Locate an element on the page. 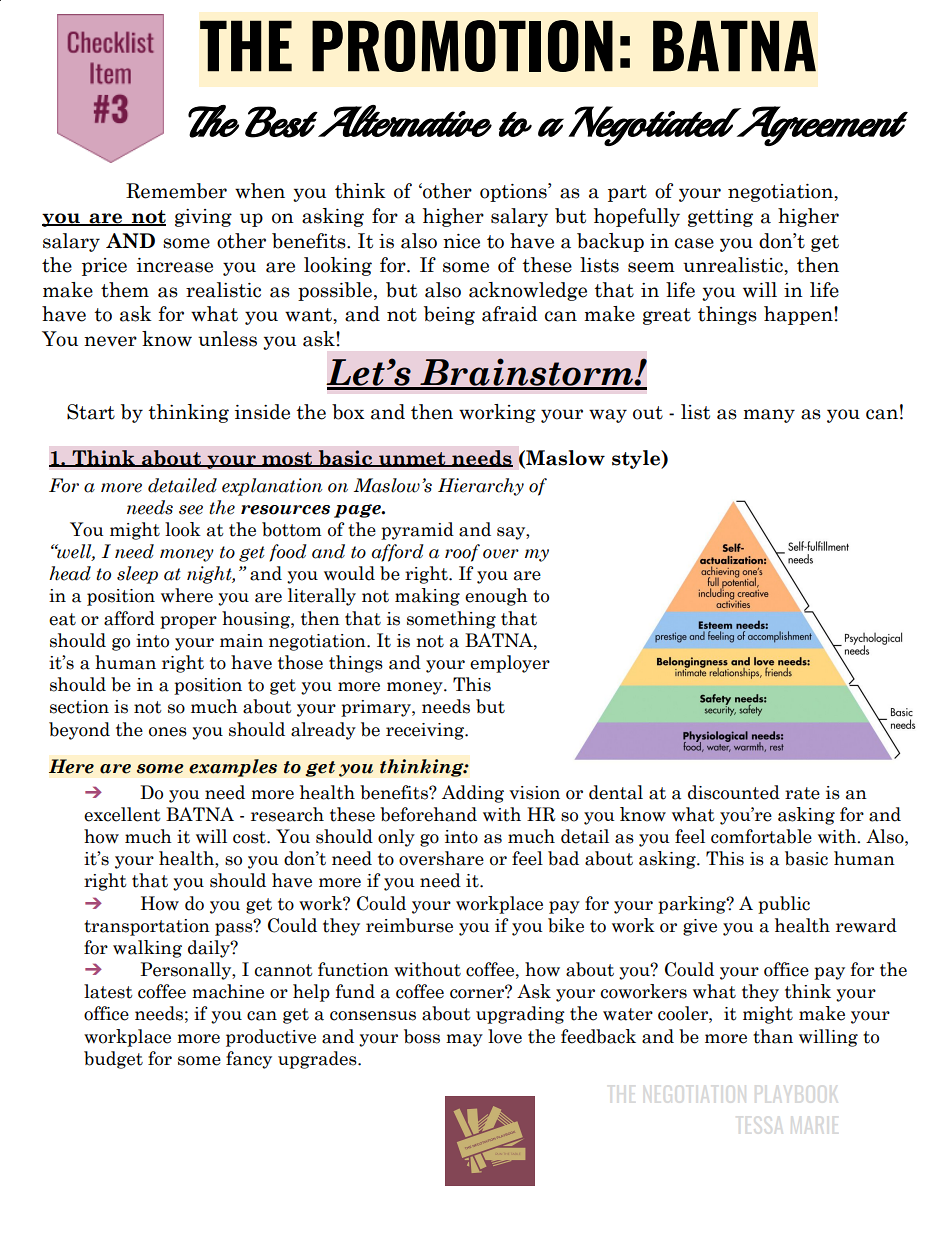 Image resolution: width=952 pixels, height=1233 pixels. comfortable is located at coordinates (761, 836).
